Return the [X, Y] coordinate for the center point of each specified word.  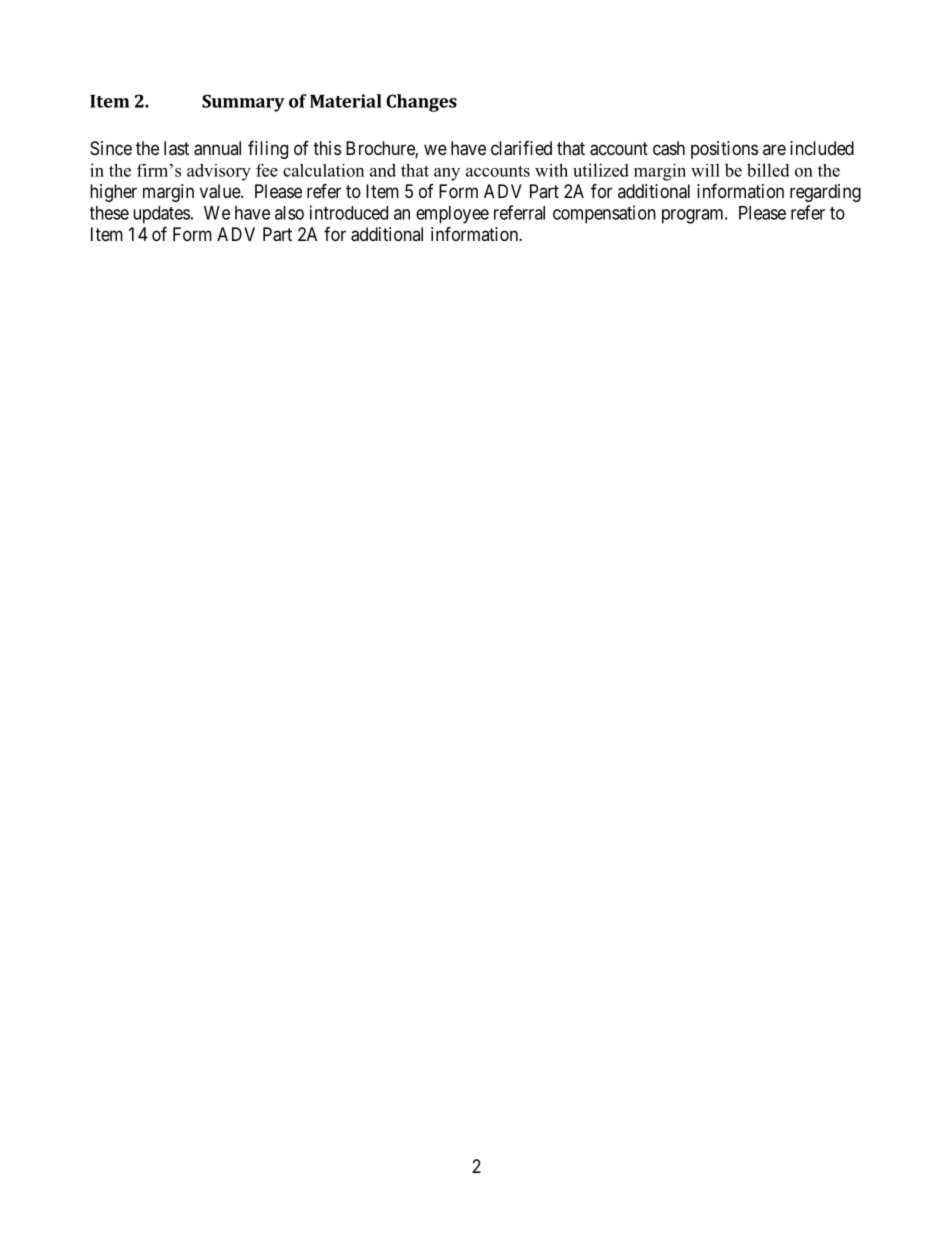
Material [346, 101]
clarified [521, 148]
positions [724, 150]
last [176, 148]
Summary [243, 103]
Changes [421, 103]
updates [161, 215]
